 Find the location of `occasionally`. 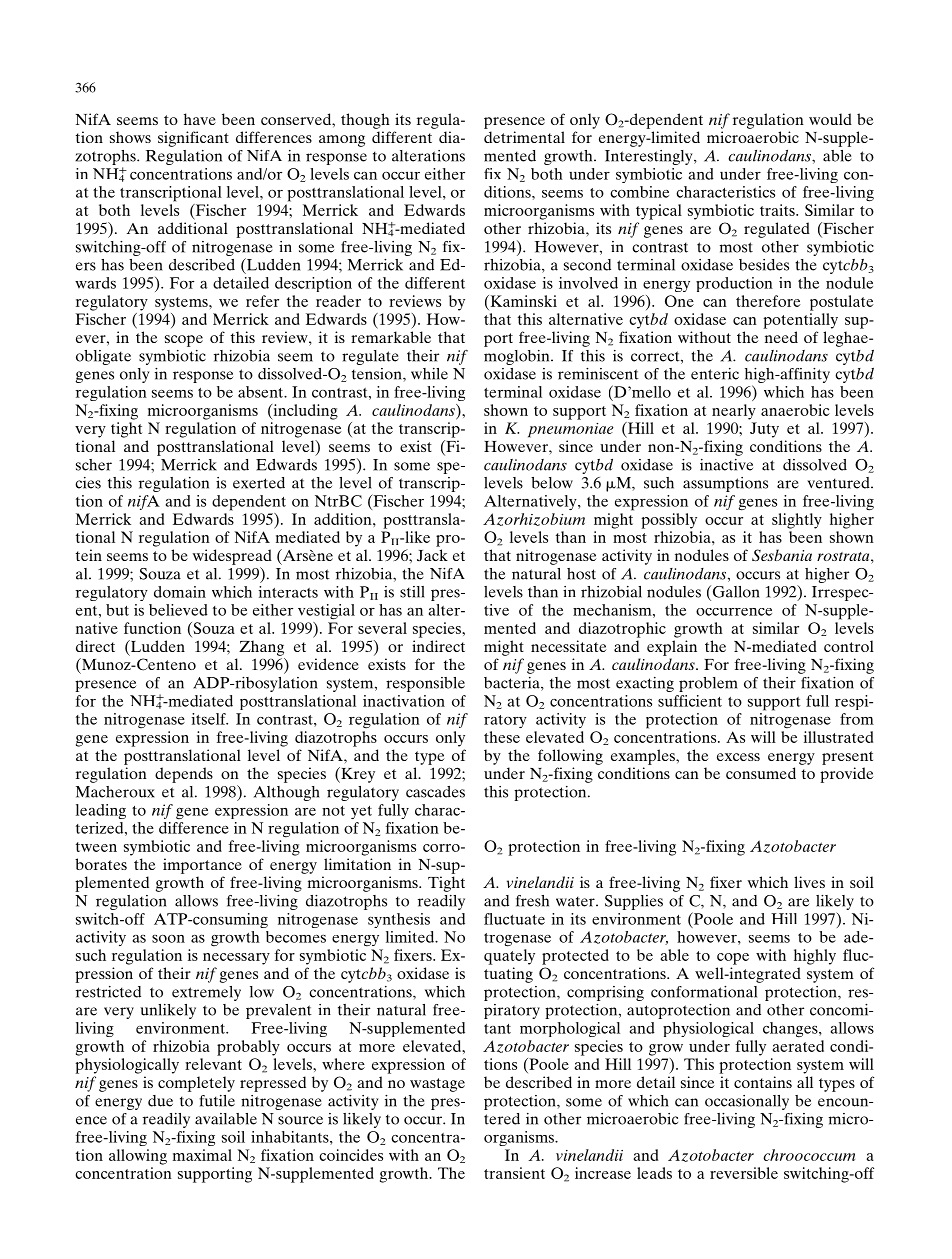

occasionally is located at coordinates (747, 1102).
